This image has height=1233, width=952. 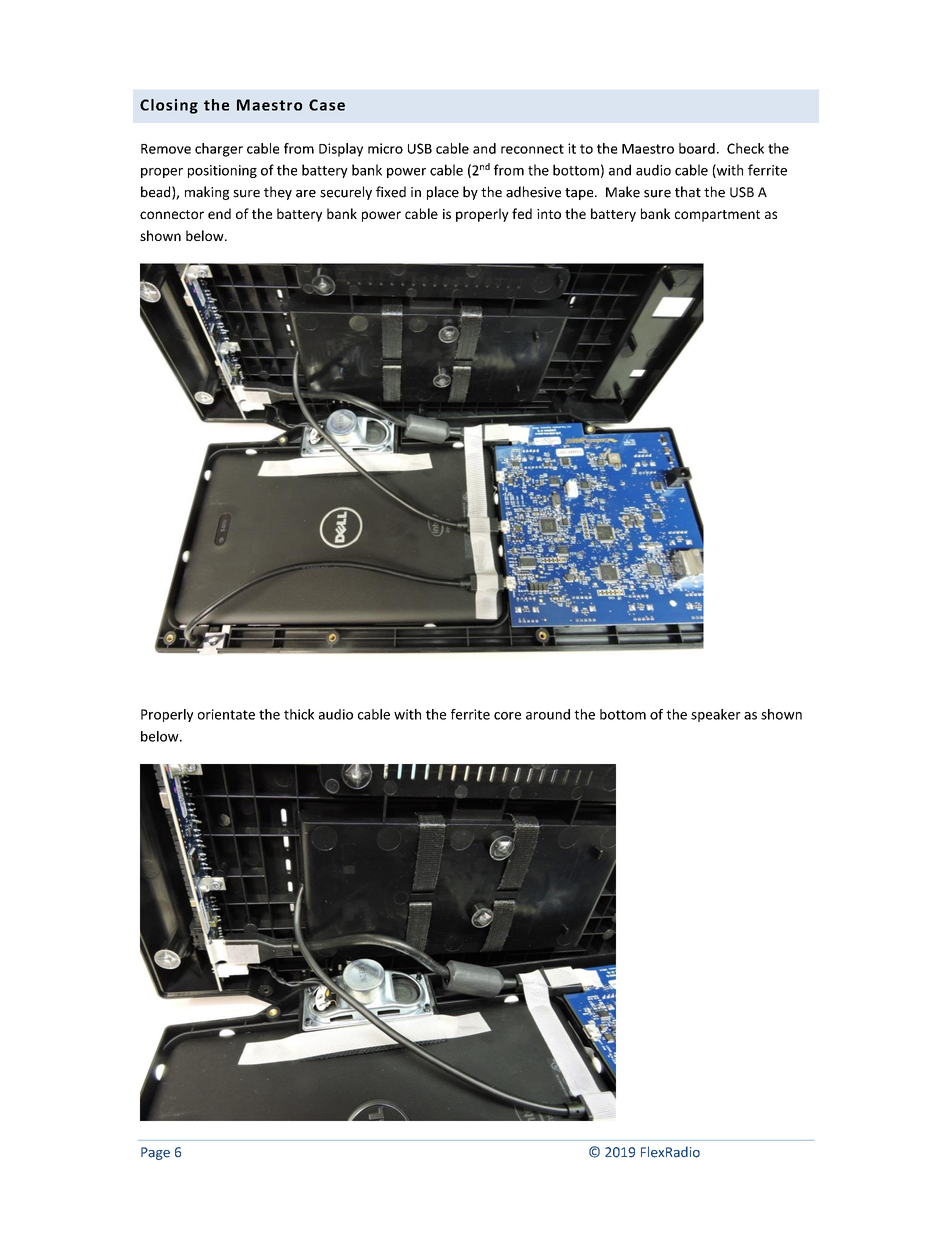 I want to click on charger, so click(x=219, y=150).
